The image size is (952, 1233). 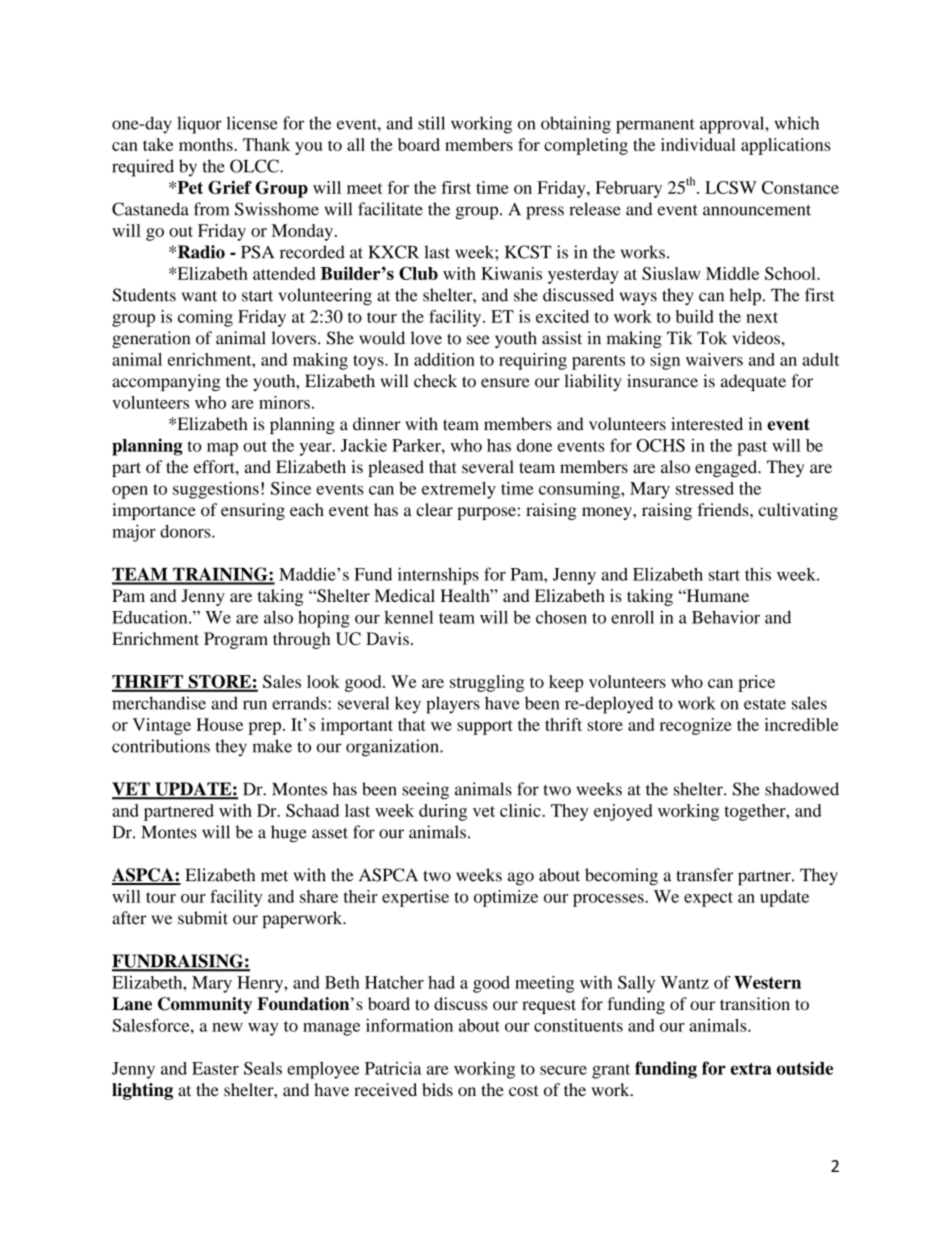 I want to click on extremely, so click(x=459, y=490).
